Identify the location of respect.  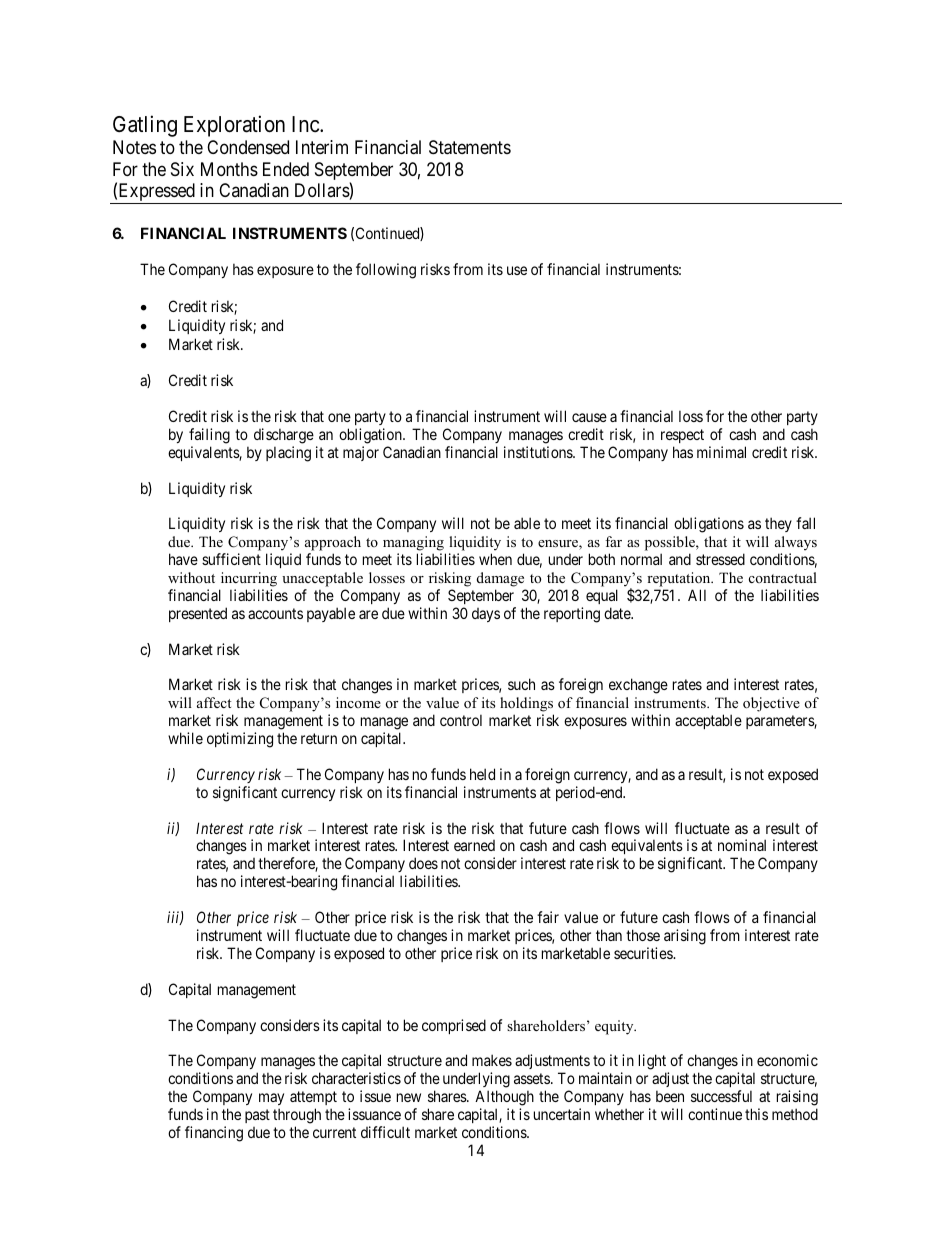
(682, 436).
